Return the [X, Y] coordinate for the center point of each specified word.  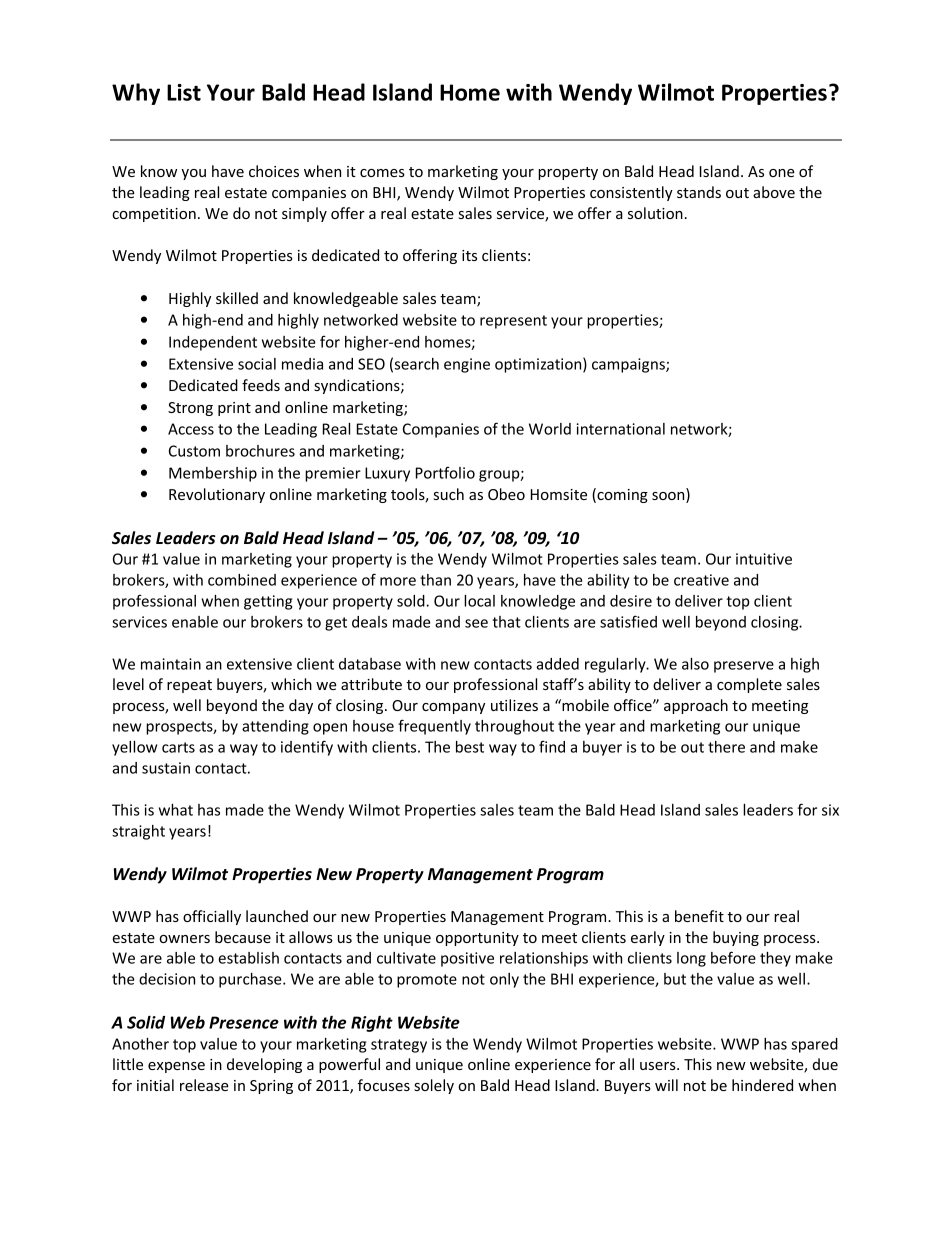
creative [701, 580]
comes [382, 173]
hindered [762, 1085]
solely [434, 1086]
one [782, 173]
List [184, 92]
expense [176, 1067]
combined [242, 580]
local [479, 601]
